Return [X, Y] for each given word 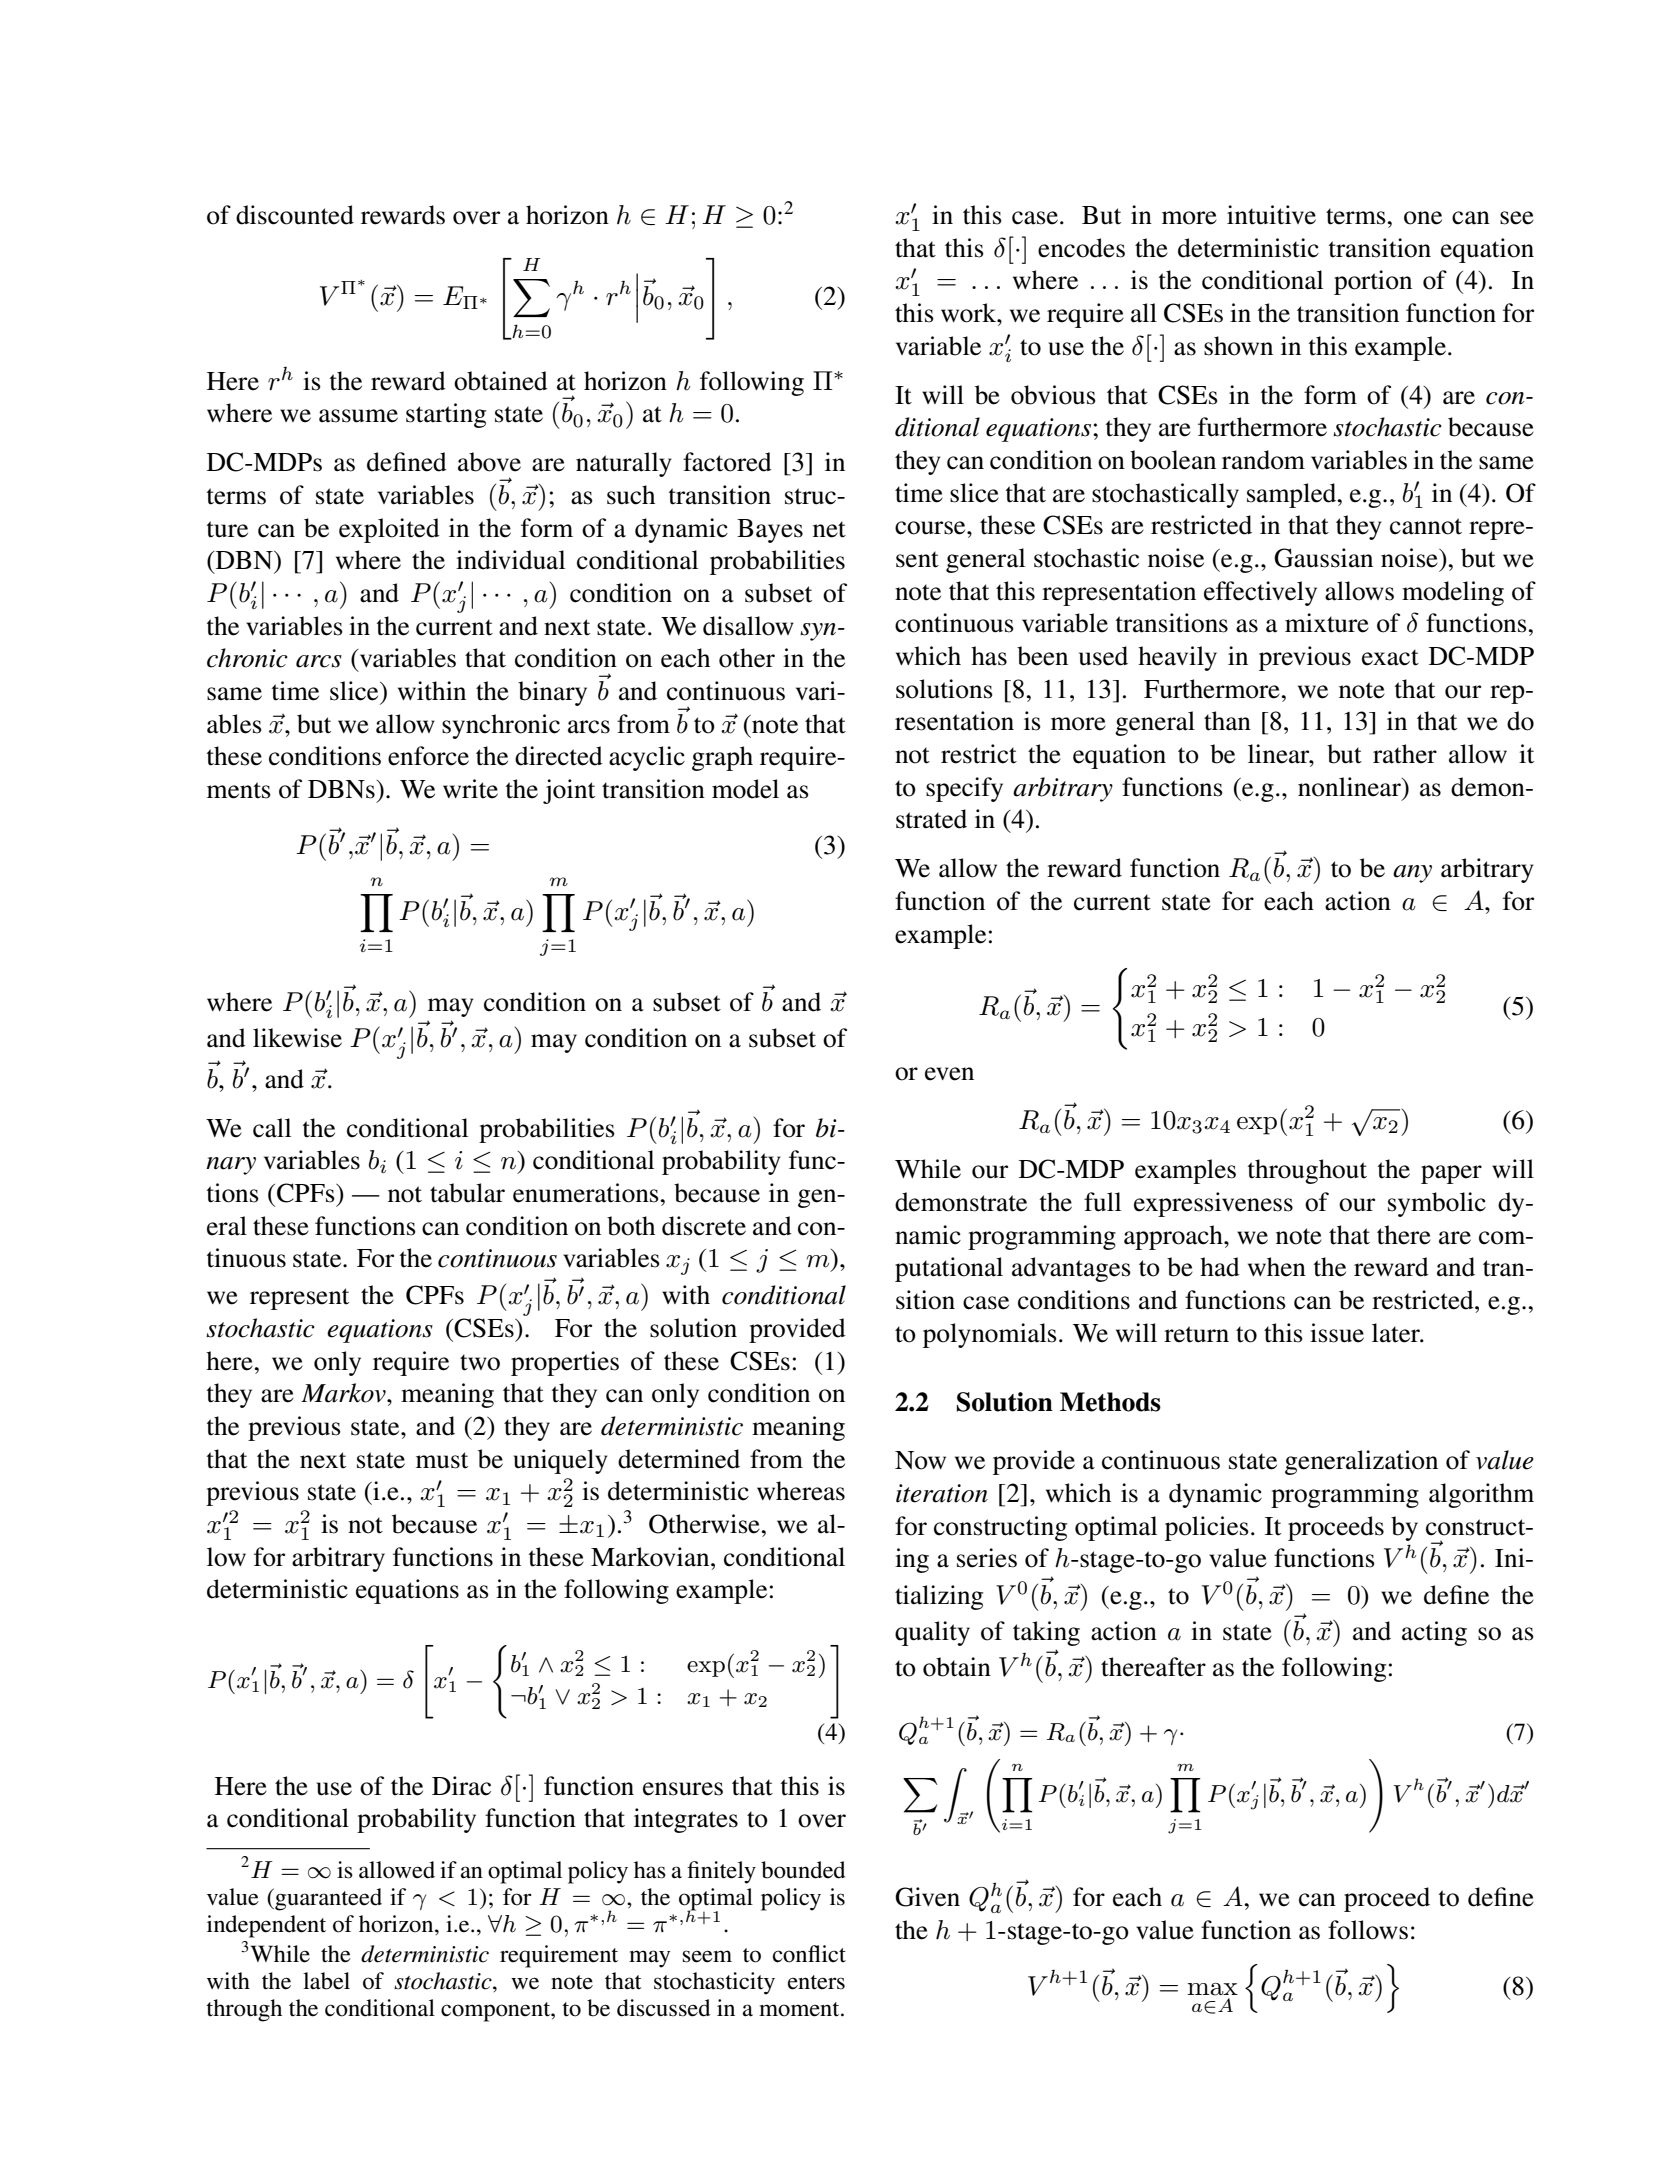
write [470, 789]
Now [920, 1460]
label [326, 1981]
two [480, 1362]
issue [1337, 1333]
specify [964, 789]
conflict [809, 1954]
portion [1373, 282]
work [970, 313]
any [1412, 874]
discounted [295, 215]
